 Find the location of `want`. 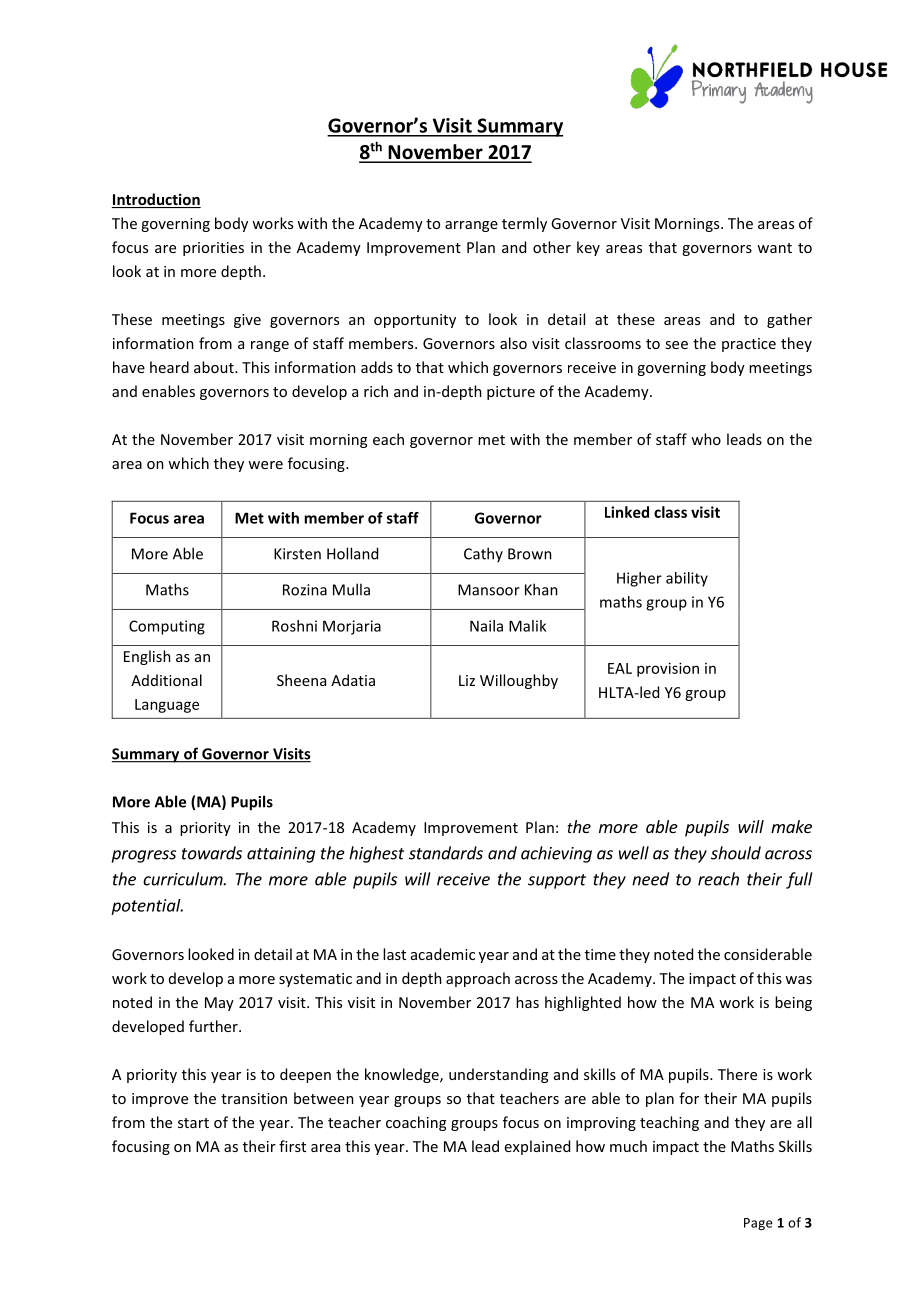

want is located at coordinates (774, 248).
